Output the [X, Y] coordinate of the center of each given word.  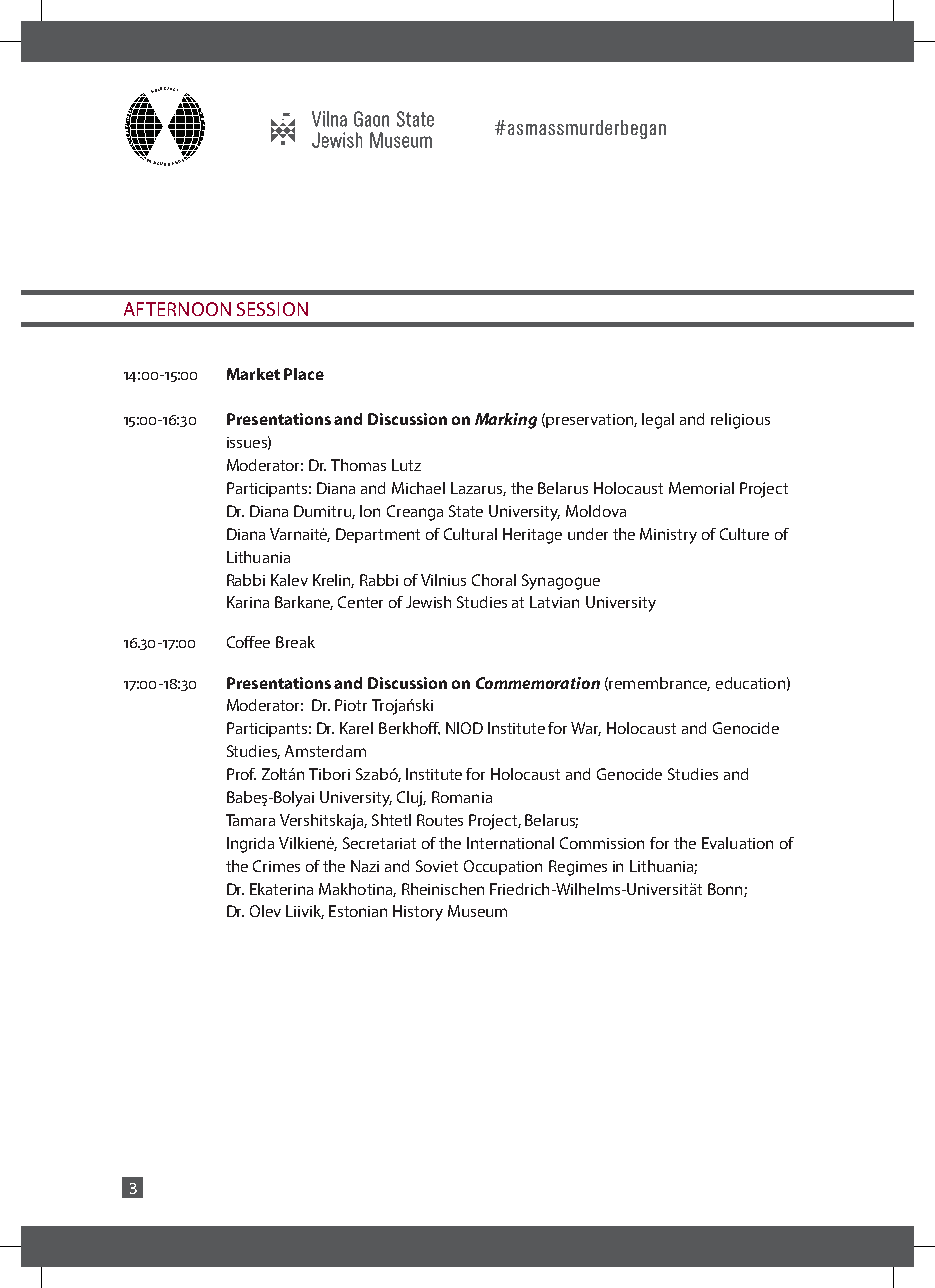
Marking [506, 421]
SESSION [272, 309]
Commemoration [538, 683]
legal [658, 421]
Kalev [289, 580]
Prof [241, 774]
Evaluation [737, 843]
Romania [462, 797]
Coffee [248, 642]
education [750, 683]
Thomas [358, 465]
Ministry [668, 536]
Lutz [406, 465]
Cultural [470, 534]
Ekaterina [281, 889]
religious [740, 421]
